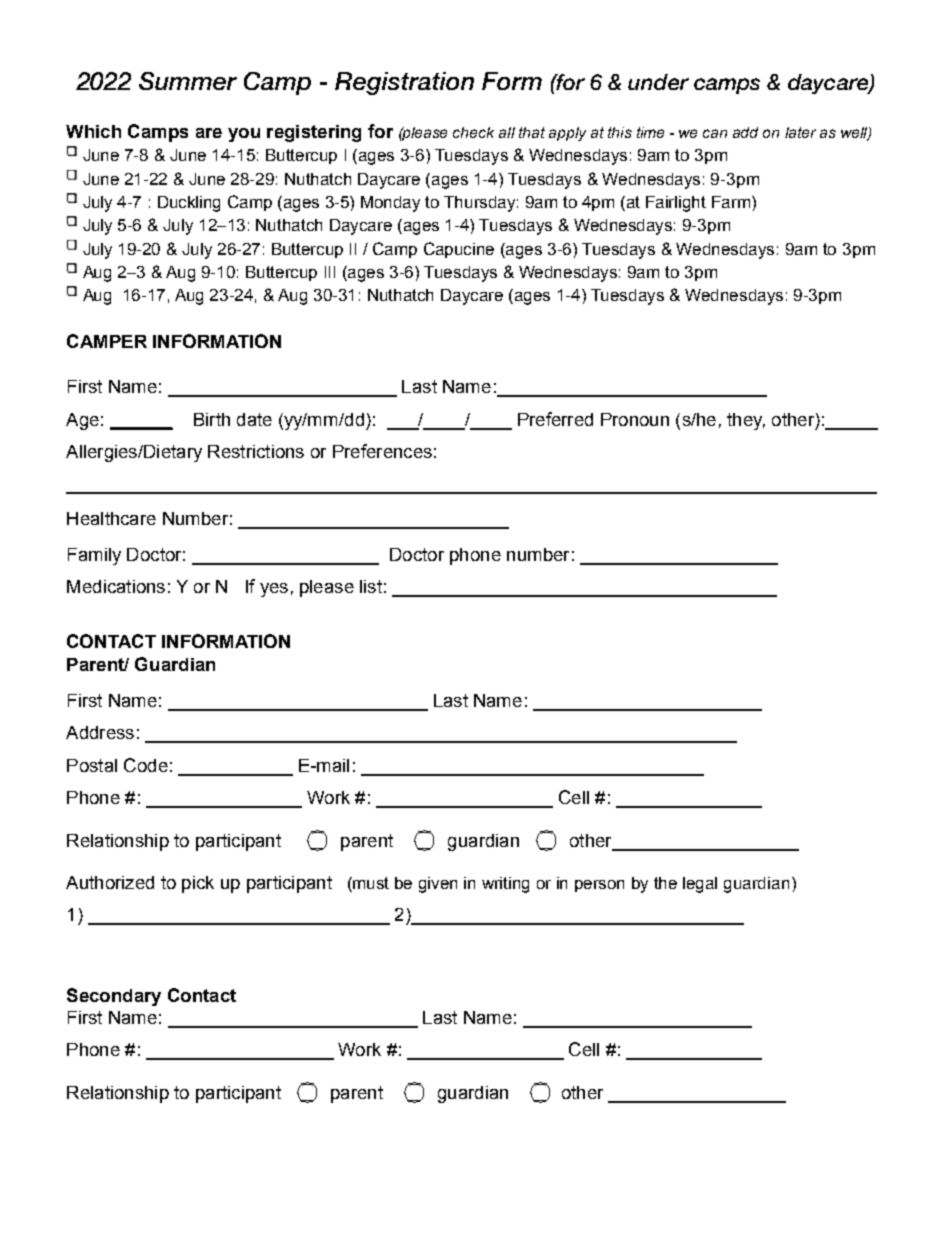  I want to click on they, so click(746, 421).
